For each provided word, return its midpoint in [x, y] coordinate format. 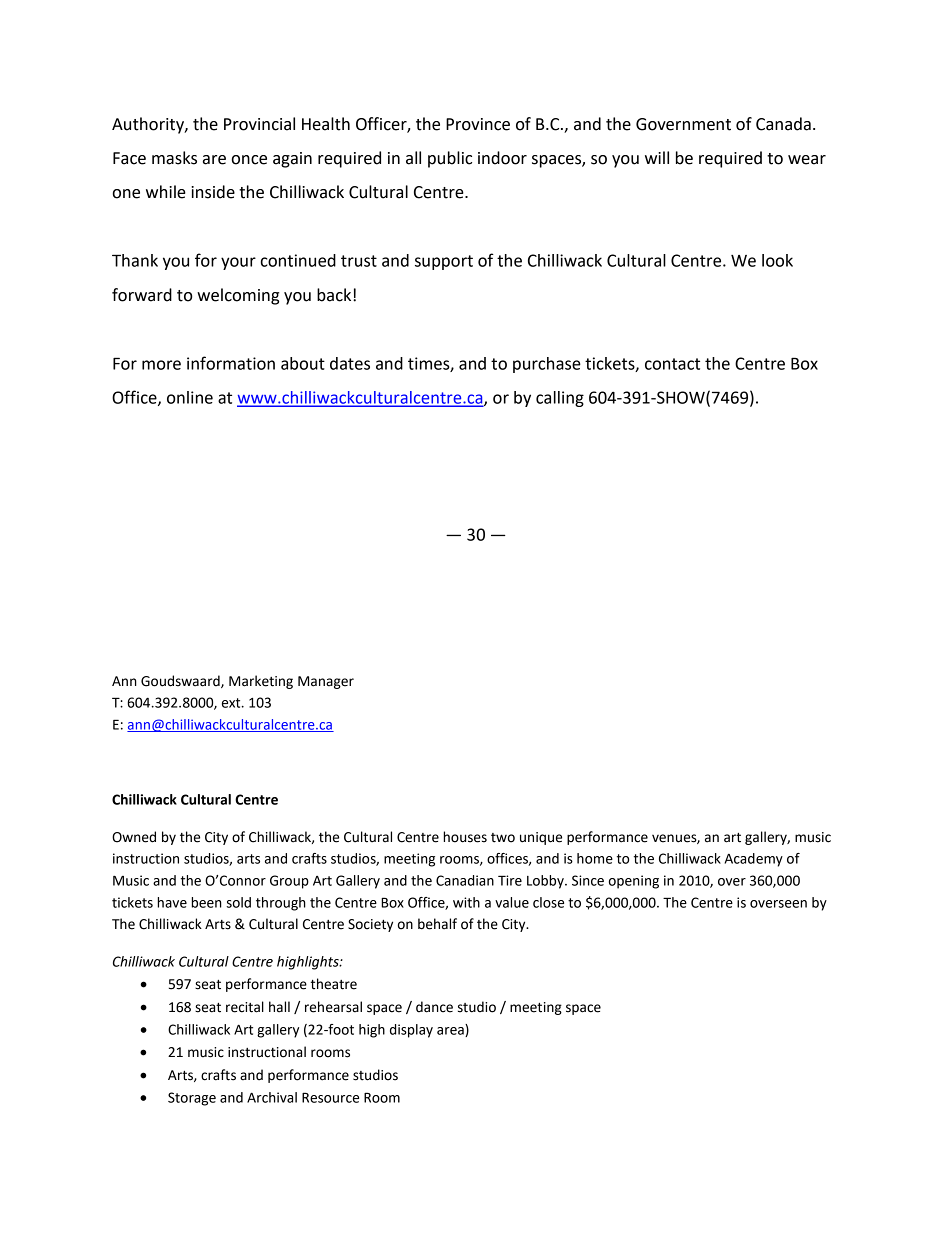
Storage [192, 1099]
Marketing [261, 682]
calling [560, 399]
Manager [326, 682]
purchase [547, 365]
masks [174, 158]
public [450, 159]
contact [672, 364]
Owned [134, 837]
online [190, 397]
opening [634, 882]
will [657, 157]
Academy [754, 860]
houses [465, 837]
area [451, 1032]
